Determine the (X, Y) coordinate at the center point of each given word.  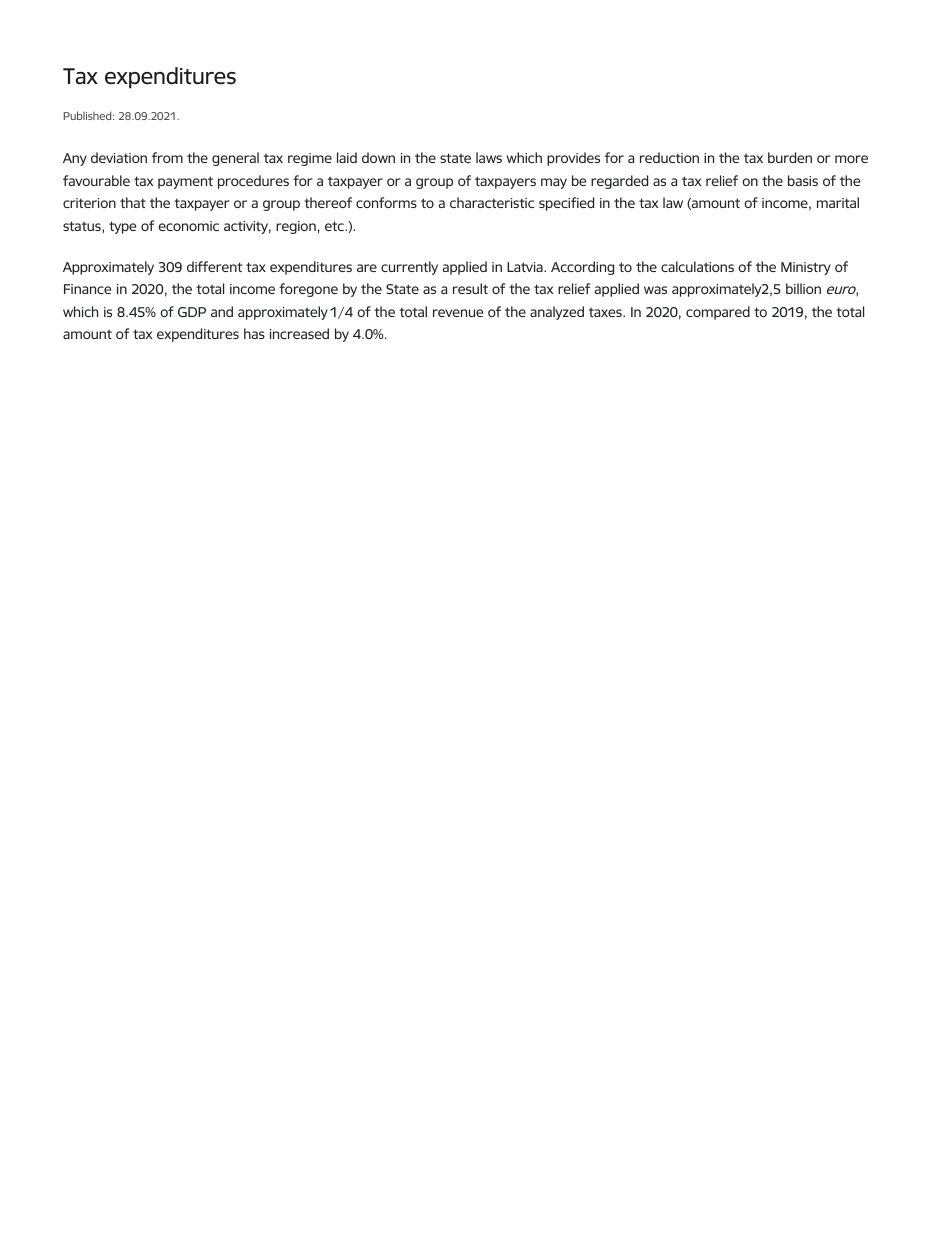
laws (489, 157)
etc (335, 226)
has (254, 333)
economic (188, 226)
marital (838, 202)
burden (790, 157)
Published (89, 115)
